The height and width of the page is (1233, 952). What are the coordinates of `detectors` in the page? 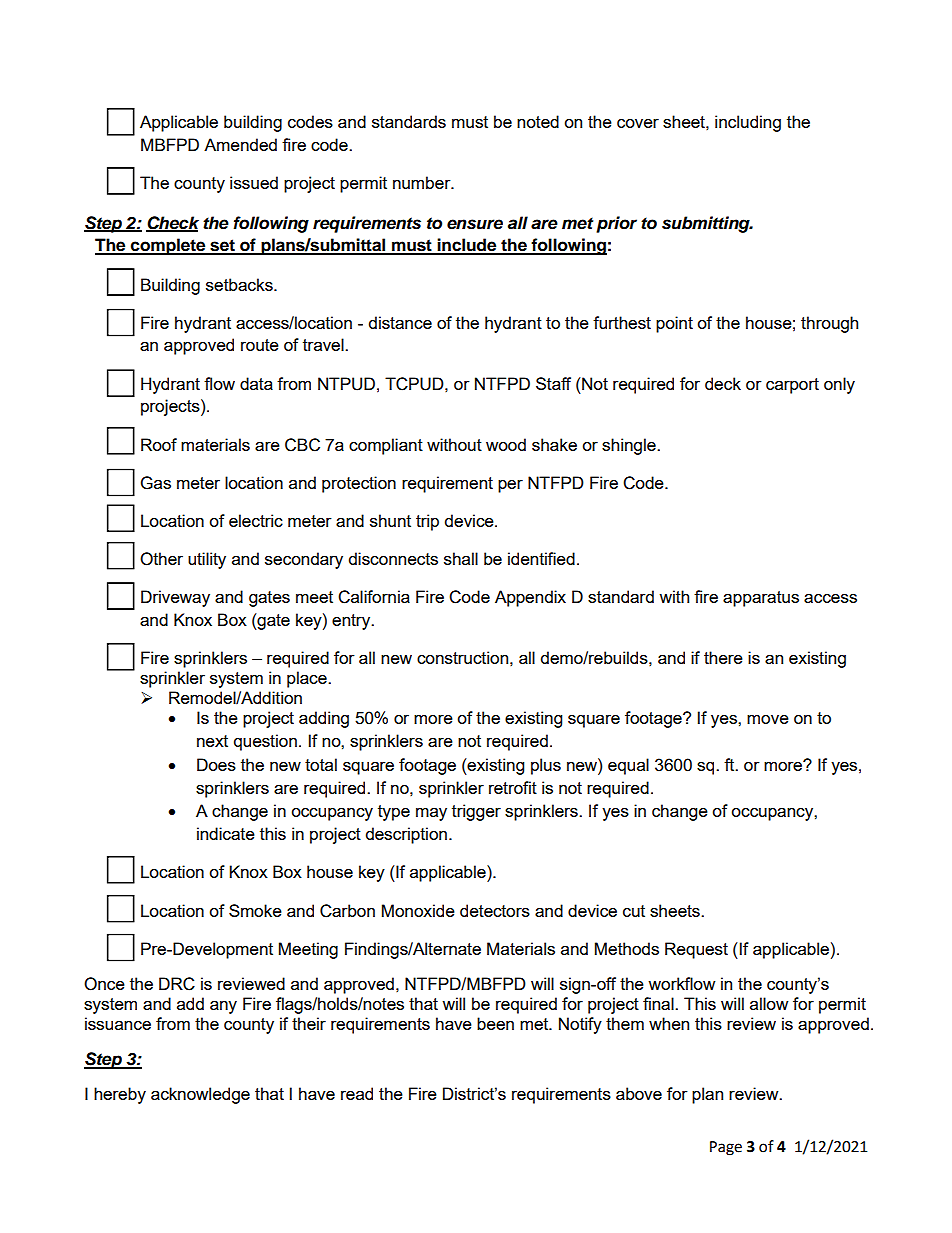 It's located at (495, 910).
